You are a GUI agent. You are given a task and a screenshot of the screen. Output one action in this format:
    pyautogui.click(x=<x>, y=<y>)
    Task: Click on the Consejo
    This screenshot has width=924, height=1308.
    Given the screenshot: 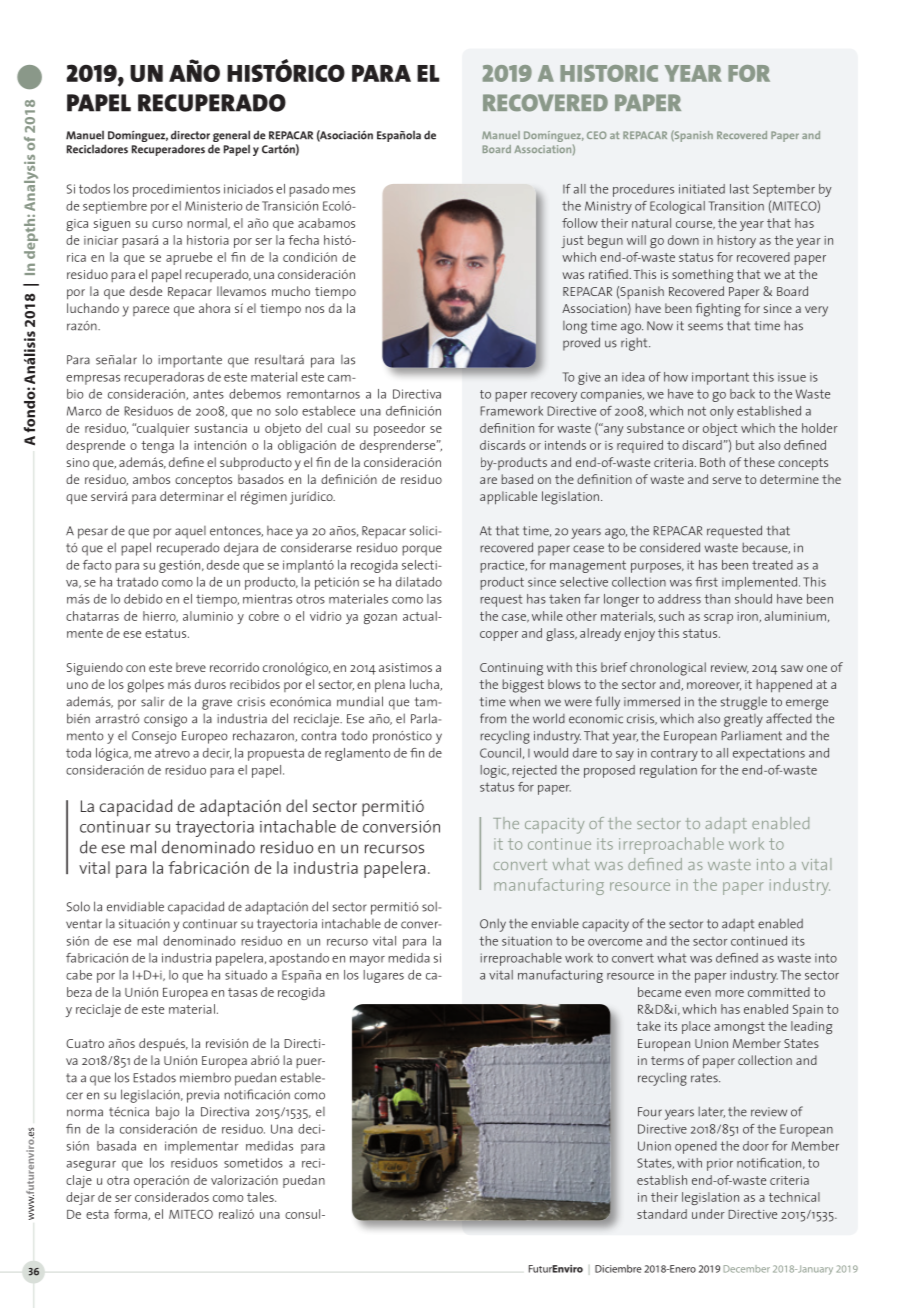 What is the action you would take?
    pyautogui.click(x=154, y=737)
